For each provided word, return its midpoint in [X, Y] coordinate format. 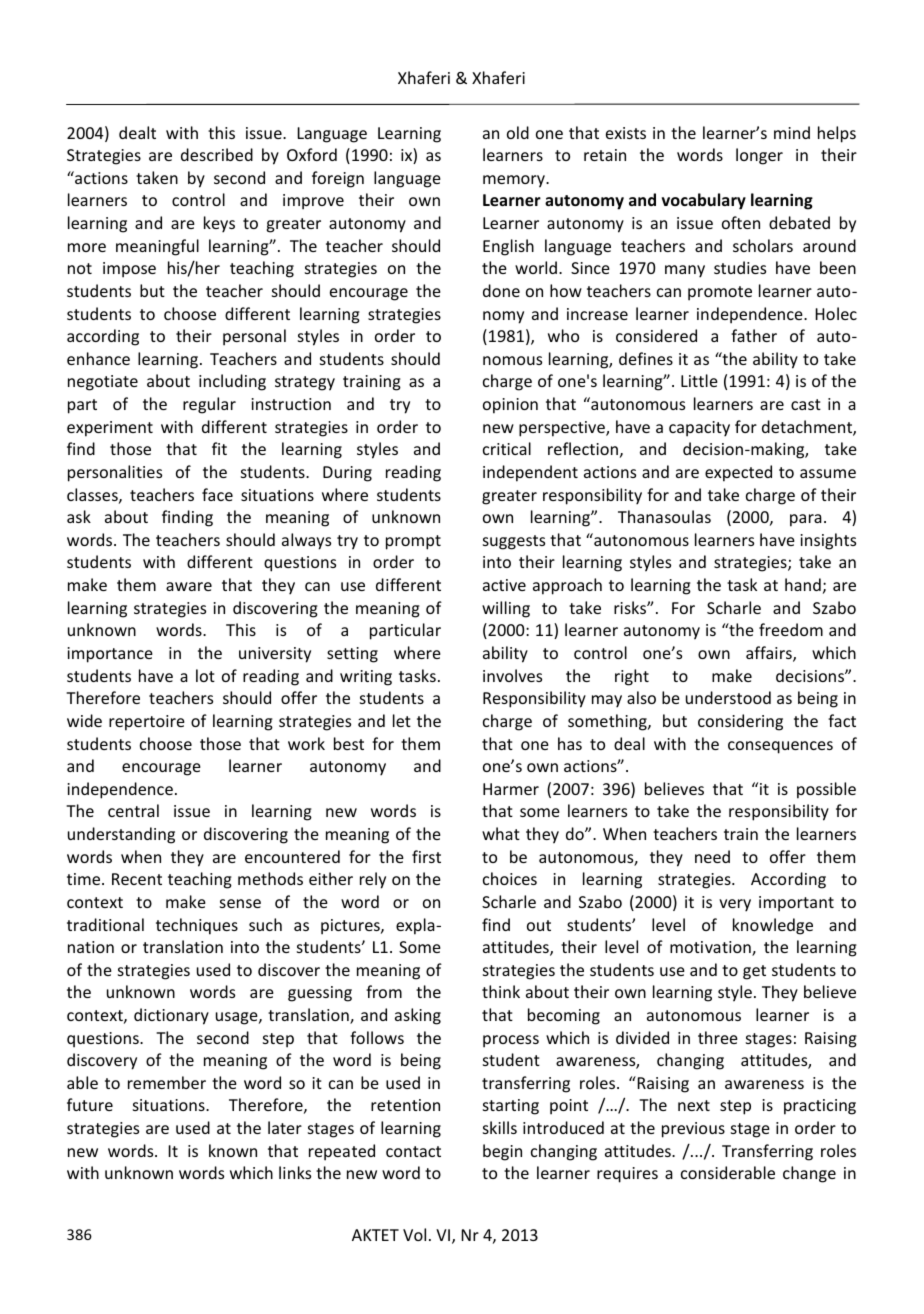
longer [759, 156]
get [754, 972]
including [232, 382]
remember [167, 1082]
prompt [413, 542]
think [501, 991]
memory [515, 181]
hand [803, 584]
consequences [780, 747]
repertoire [147, 723]
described [217, 154]
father [754, 335]
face [217, 494]
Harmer [511, 789]
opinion [510, 406]
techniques [197, 926]
